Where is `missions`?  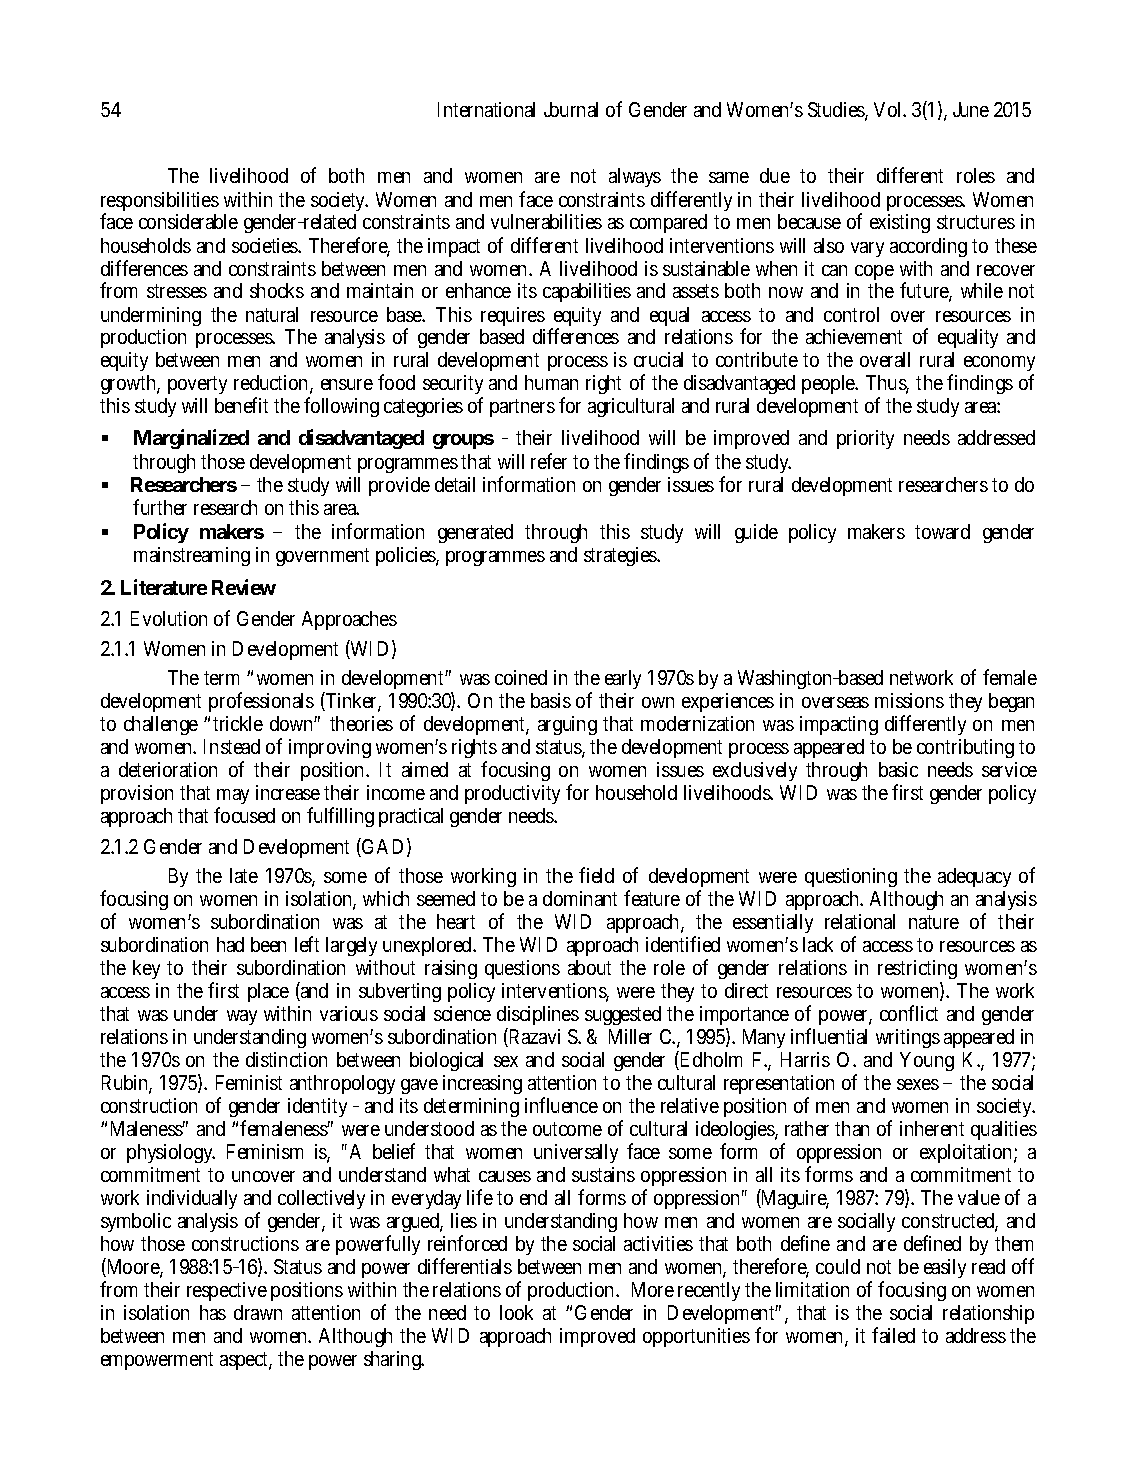
missions is located at coordinates (909, 700).
